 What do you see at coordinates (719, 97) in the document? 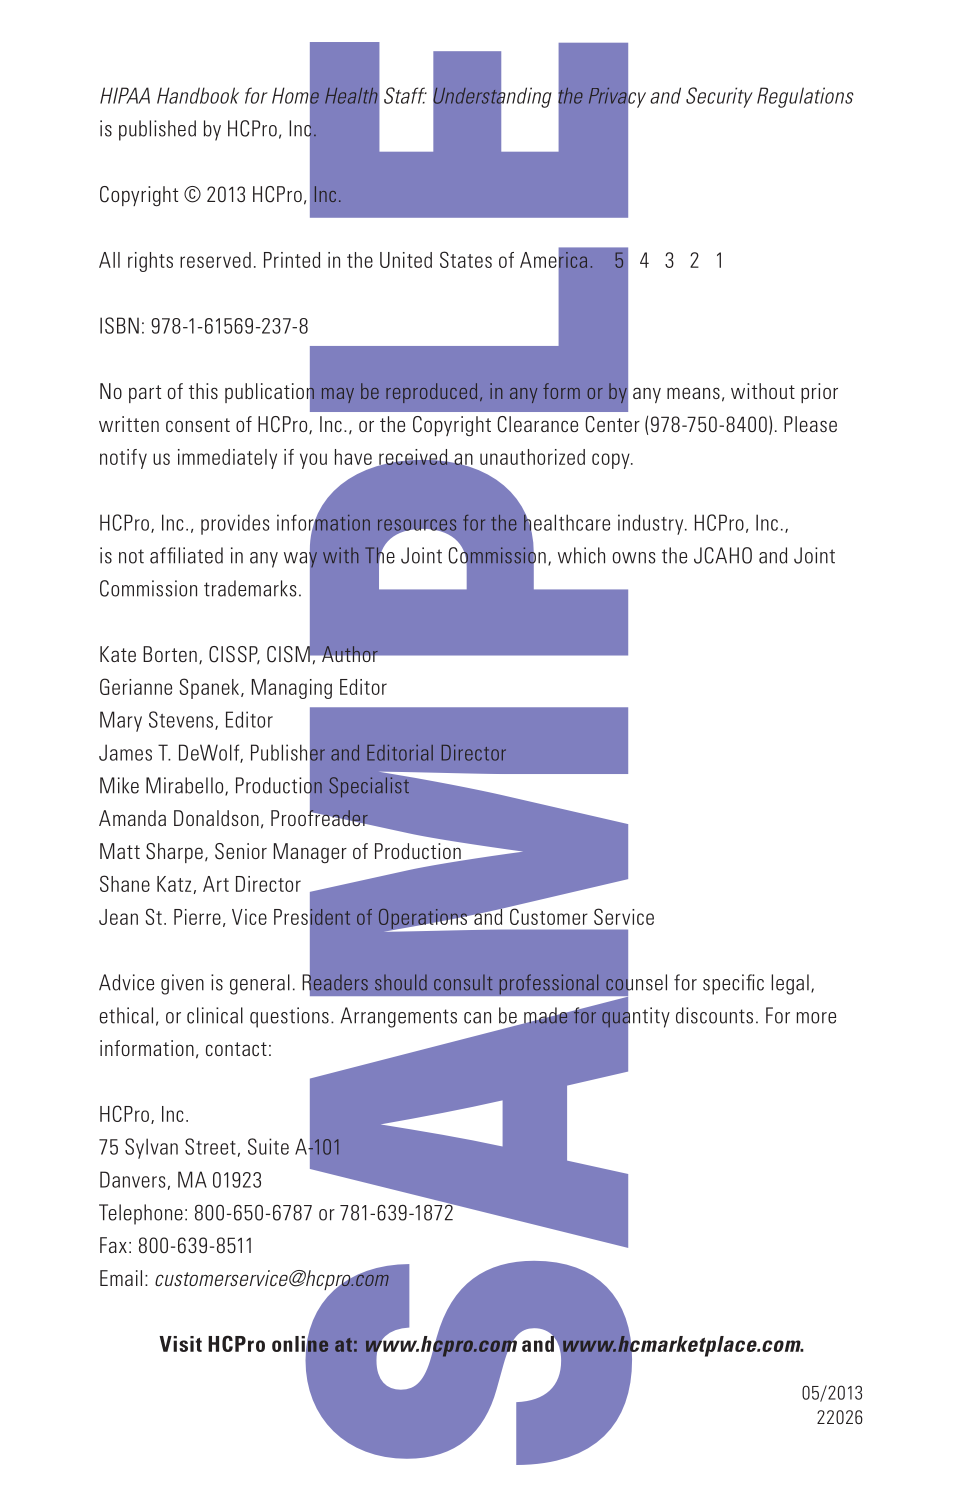
I see `Security` at bounding box center [719, 97].
